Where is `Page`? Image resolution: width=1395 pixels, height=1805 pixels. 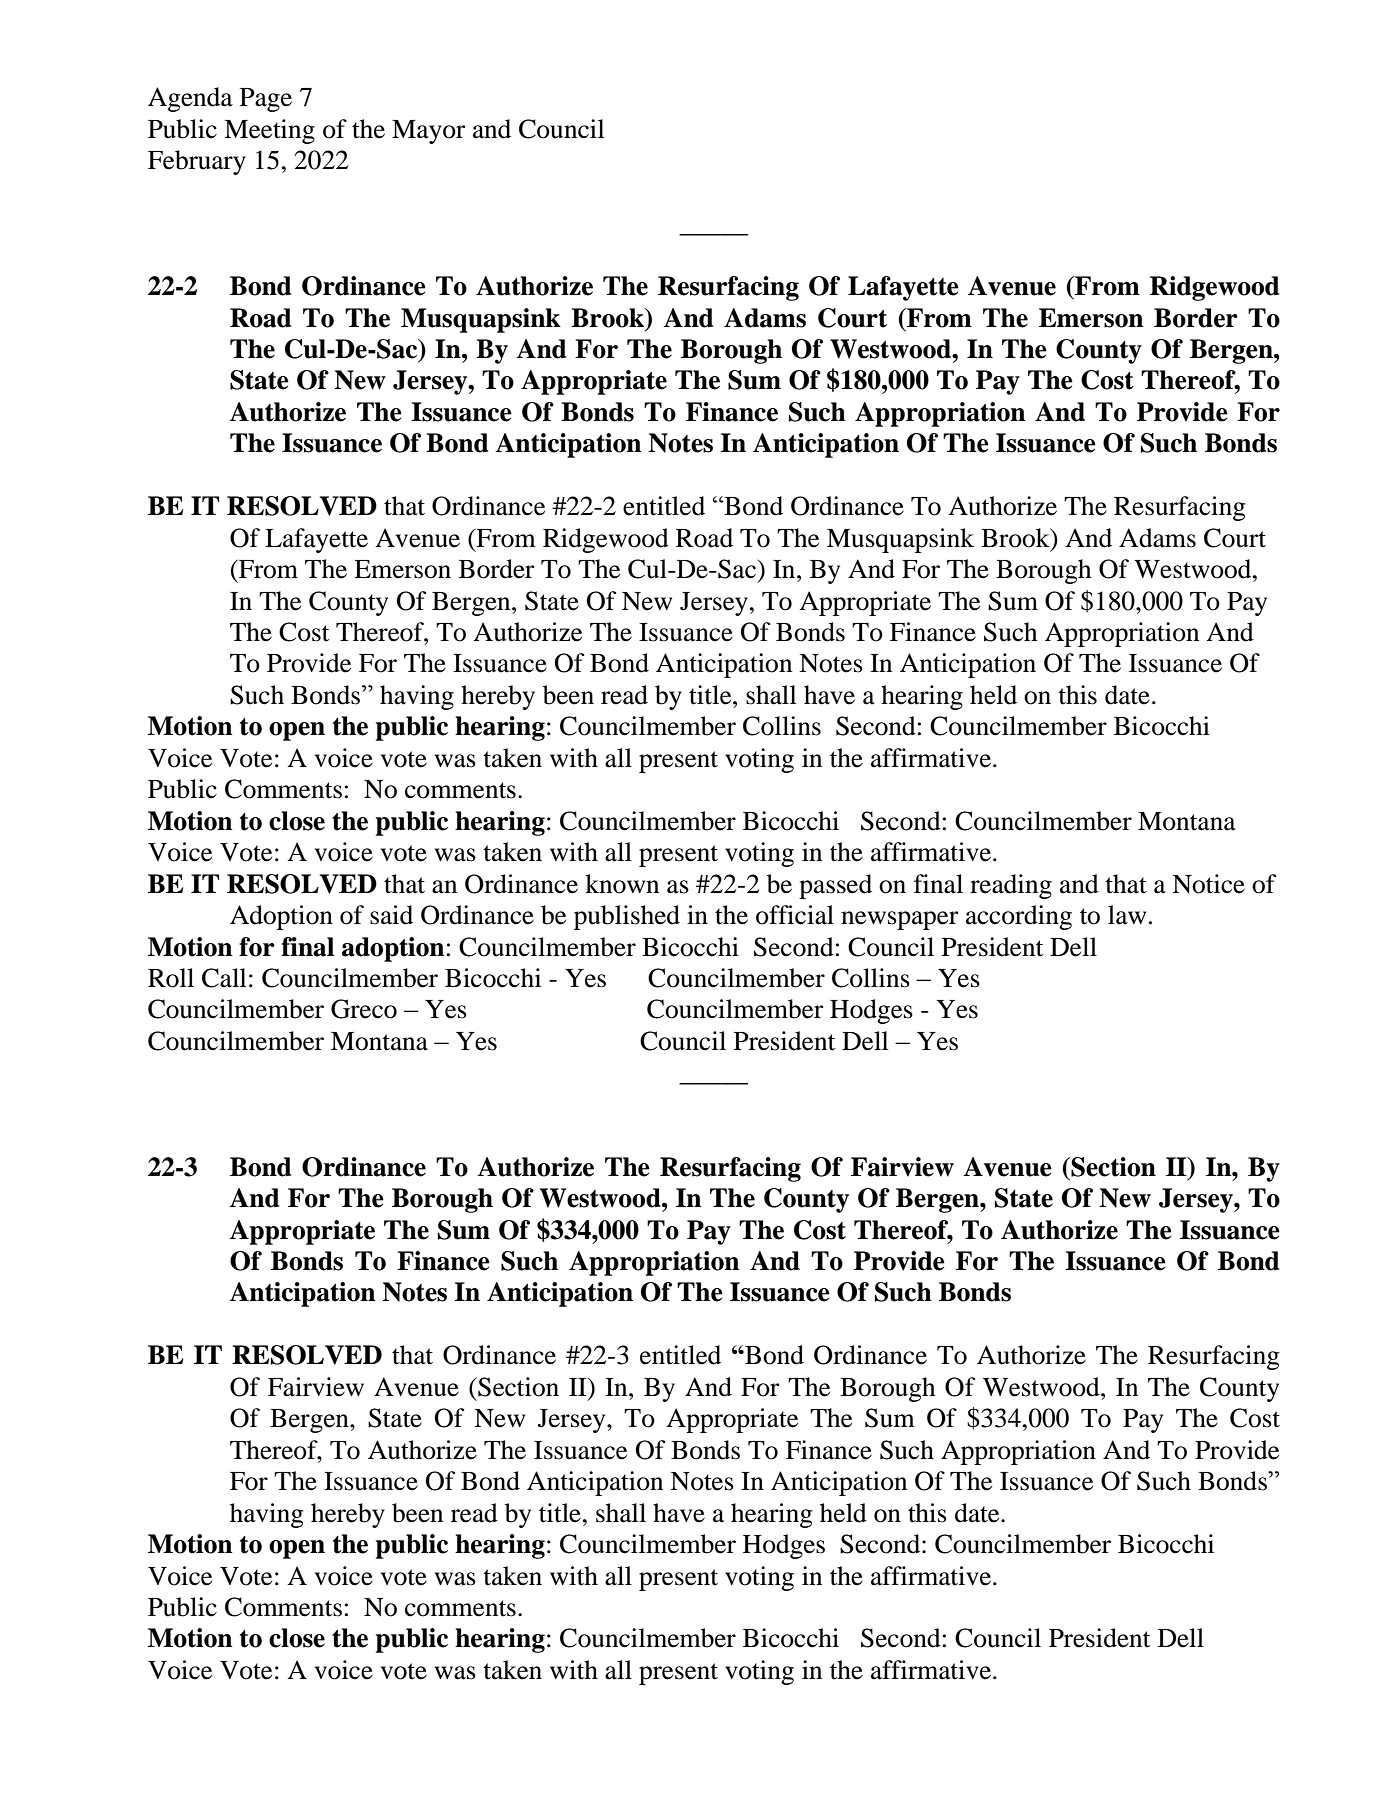
Page is located at coordinates (266, 100).
